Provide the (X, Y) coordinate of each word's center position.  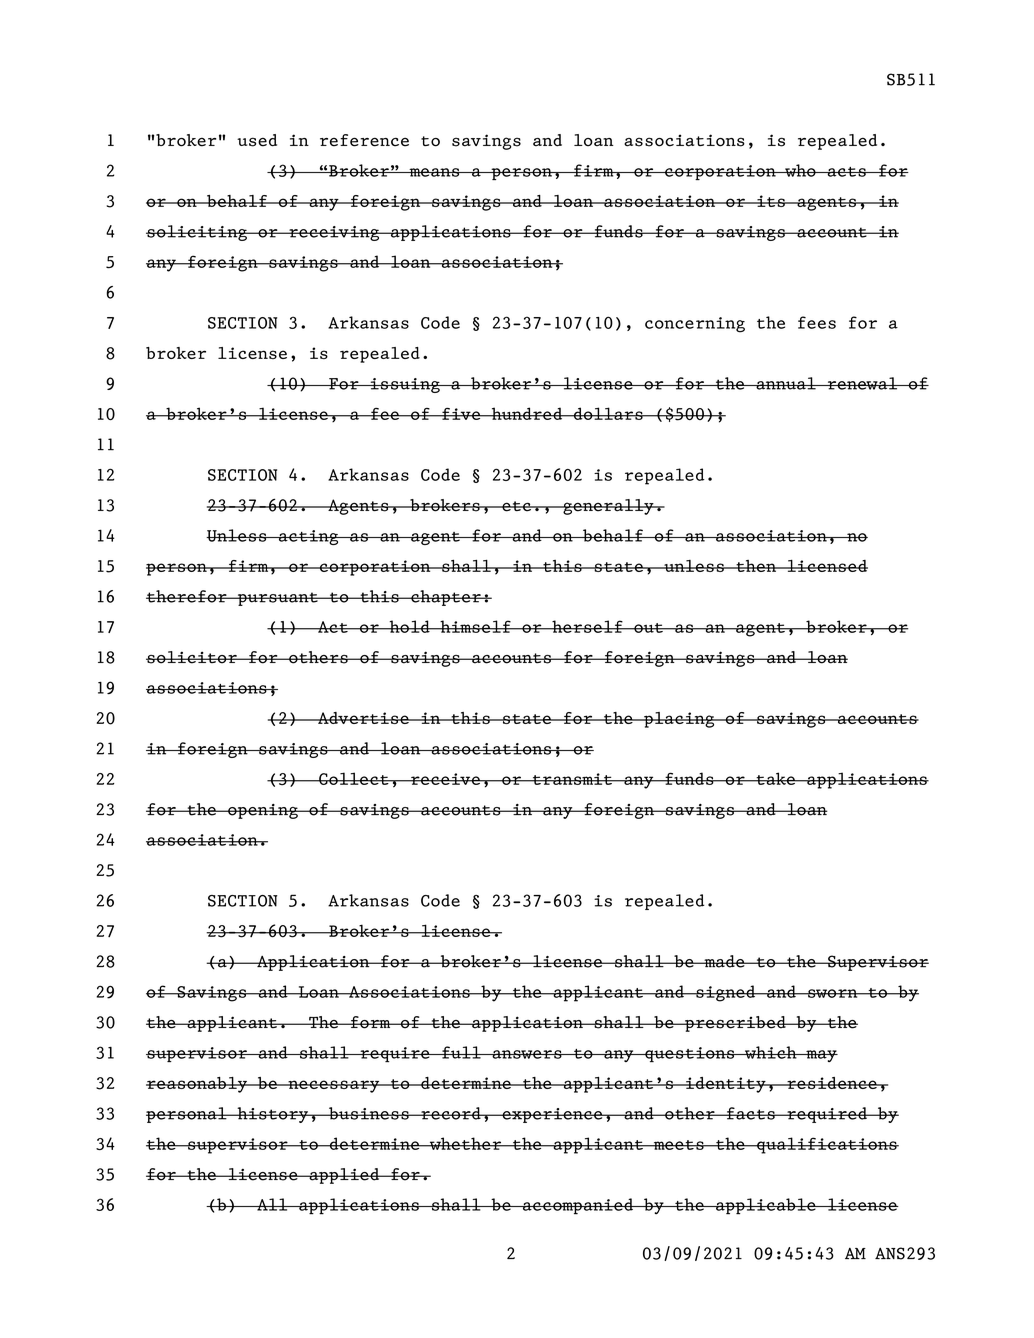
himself (475, 626)
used (257, 140)
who (800, 170)
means (434, 172)
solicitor (192, 657)
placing (679, 720)
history (272, 1115)
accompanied (577, 1206)
